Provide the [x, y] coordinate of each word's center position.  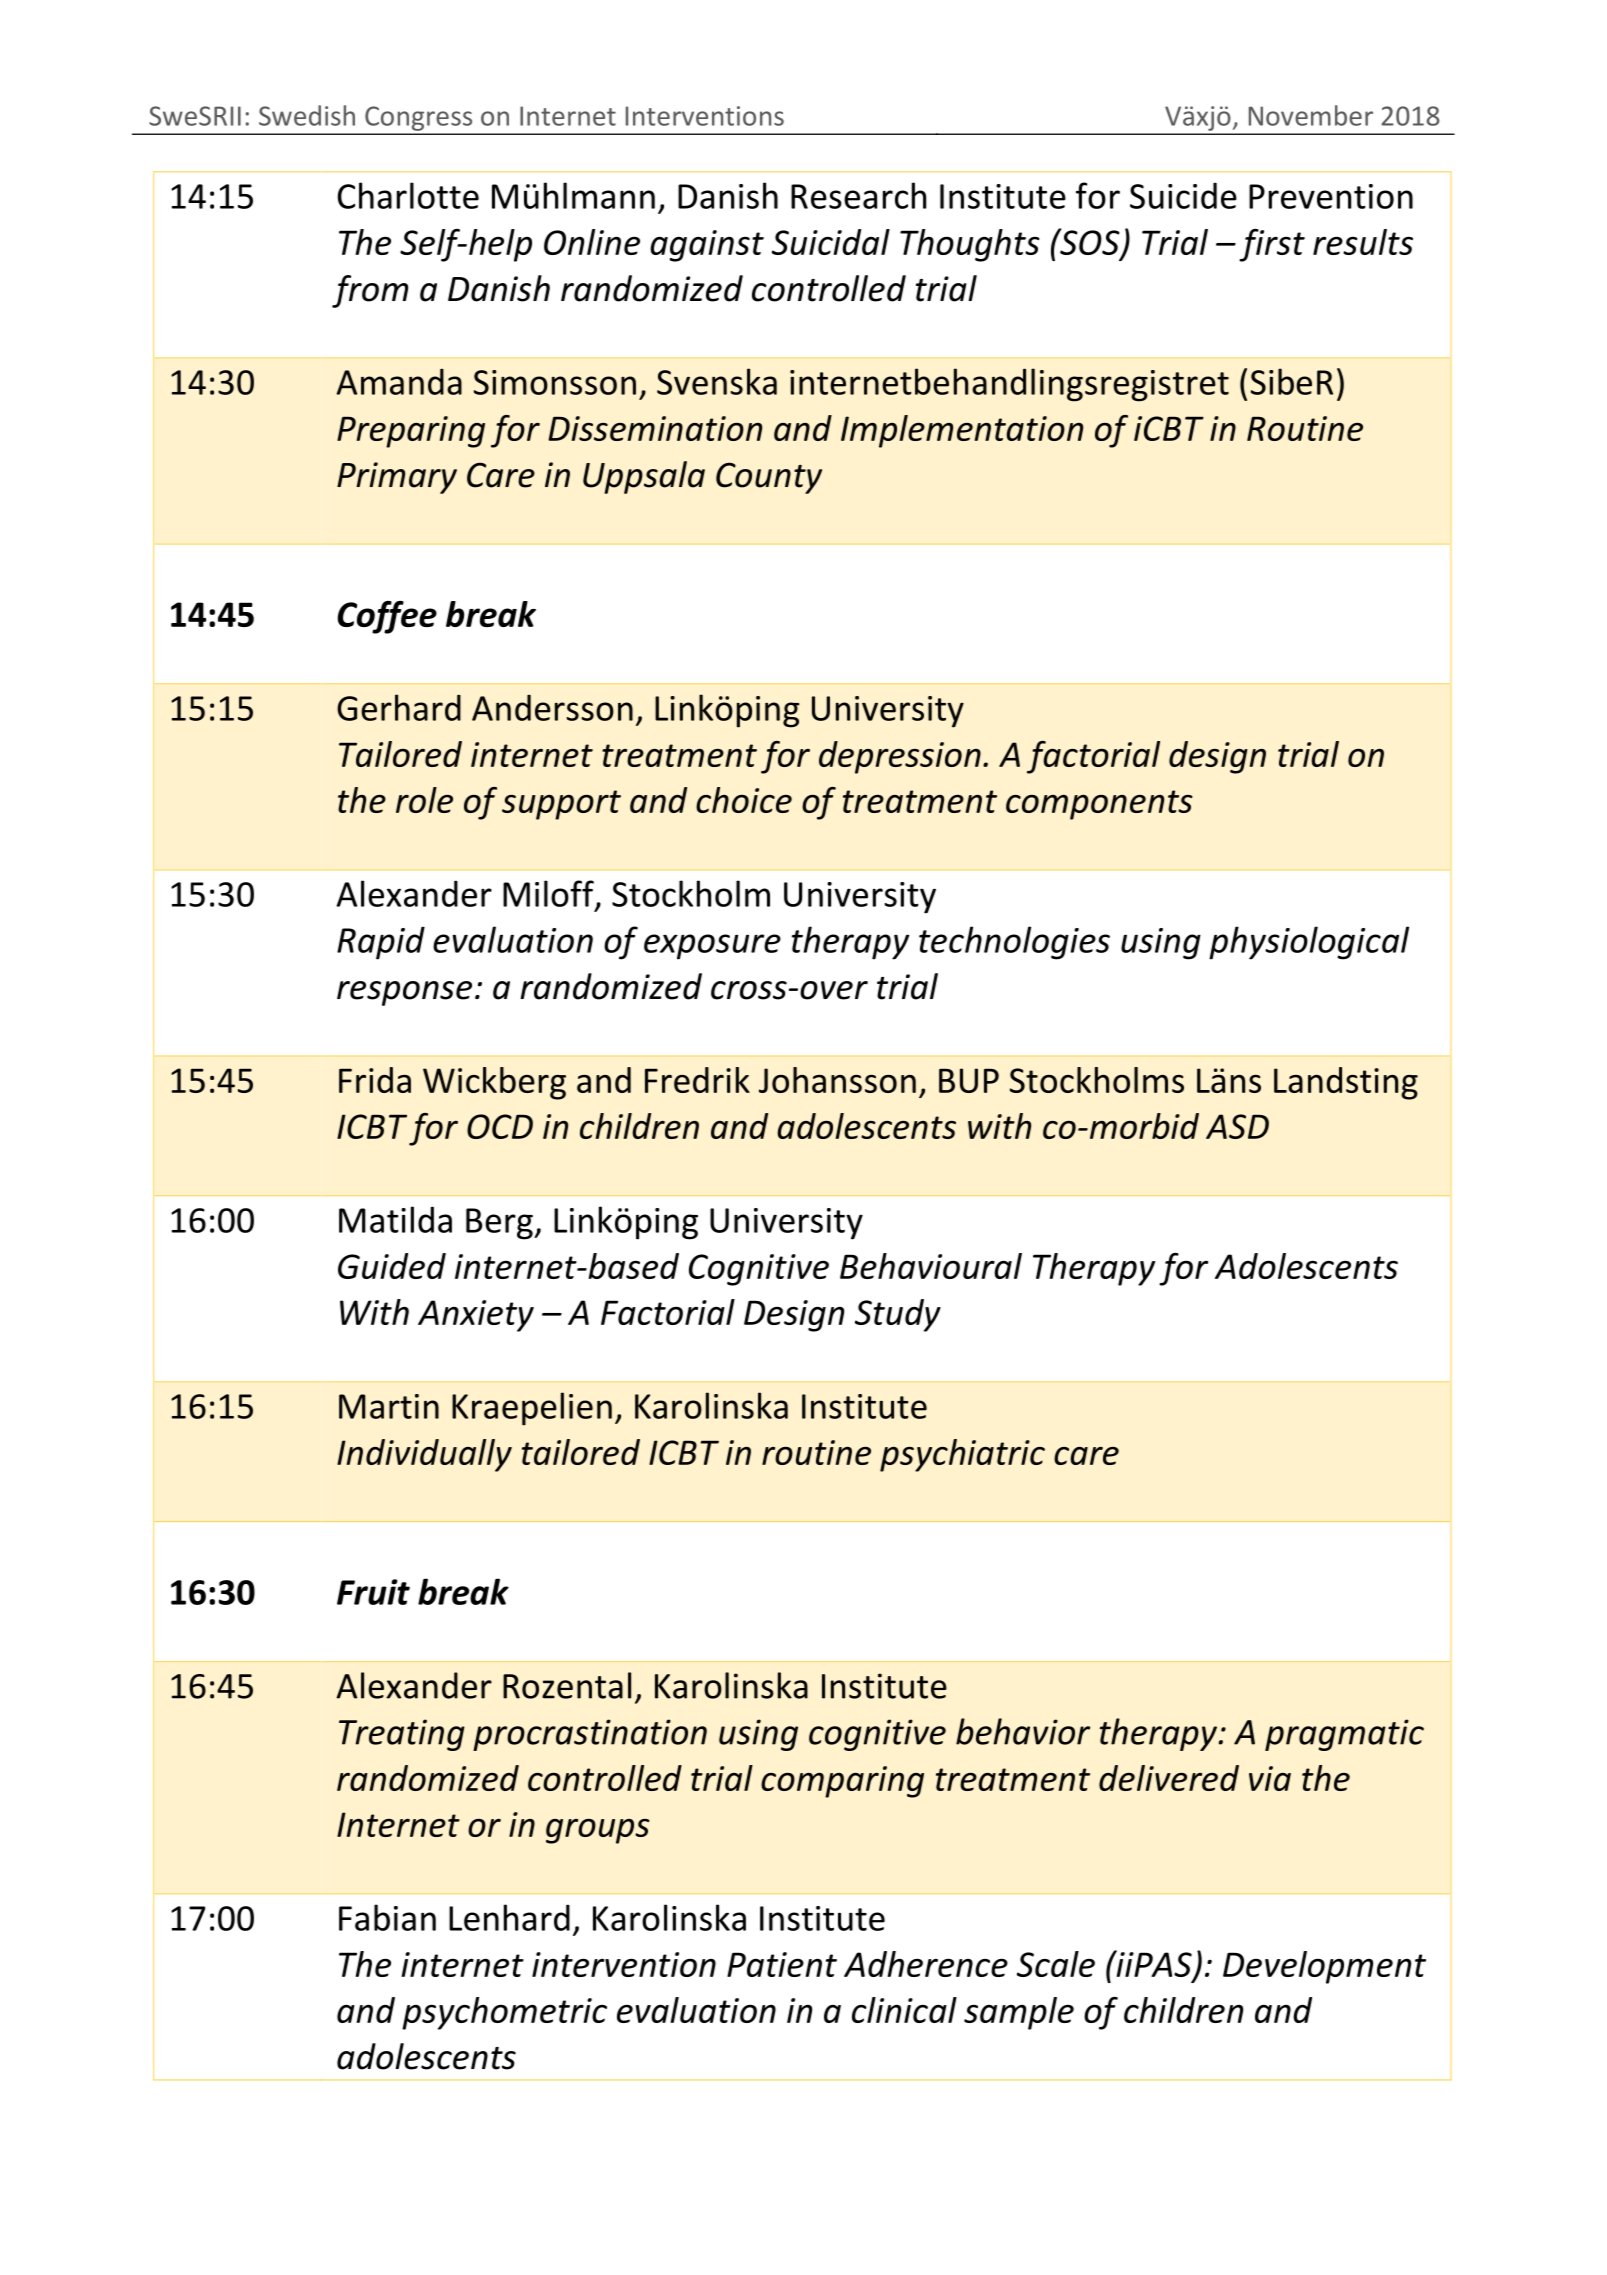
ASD [1237, 1126]
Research [858, 195]
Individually [424, 1455]
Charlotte [408, 195]
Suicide [1183, 195]
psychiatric [962, 1455]
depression [900, 757]
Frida [375, 1080]
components [1099, 805]
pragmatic [1344, 1735]
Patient [782, 1964]
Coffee [387, 617]
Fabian [387, 1917]
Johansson [837, 1080]
